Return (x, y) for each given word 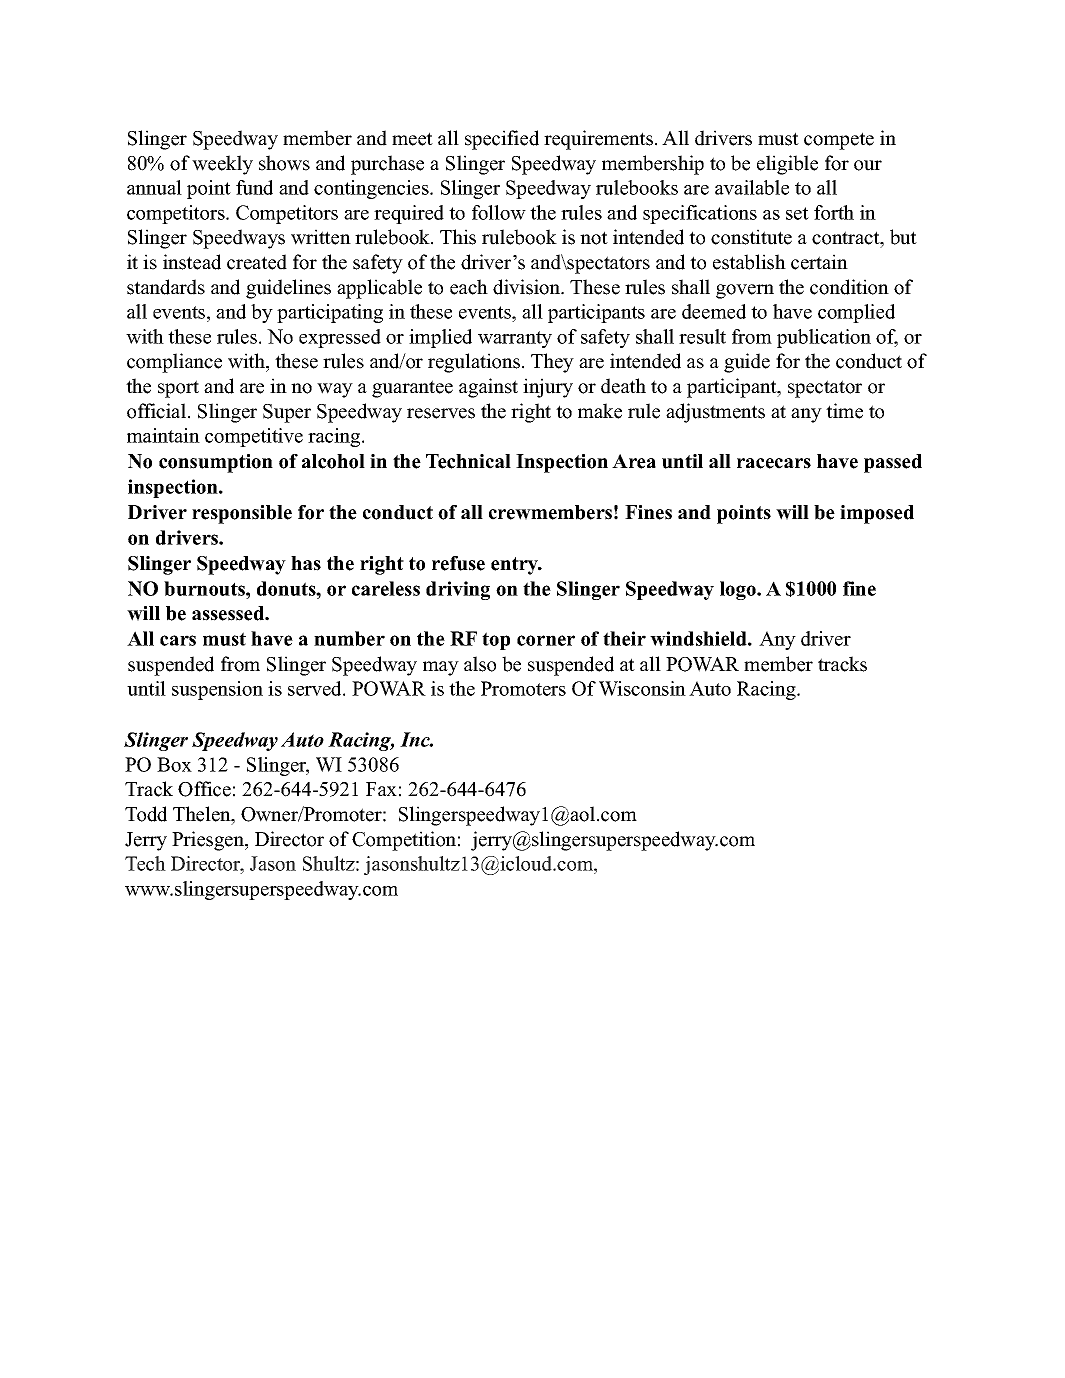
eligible (787, 165)
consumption (216, 463)
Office (204, 789)
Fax (381, 789)
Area (634, 461)
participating (330, 313)
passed (893, 463)
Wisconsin (642, 688)
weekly (222, 165)
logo (739, 590)
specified (502, 140)
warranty (515, 339)
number (349, 638)
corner (546, 640)
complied (856, 313)
